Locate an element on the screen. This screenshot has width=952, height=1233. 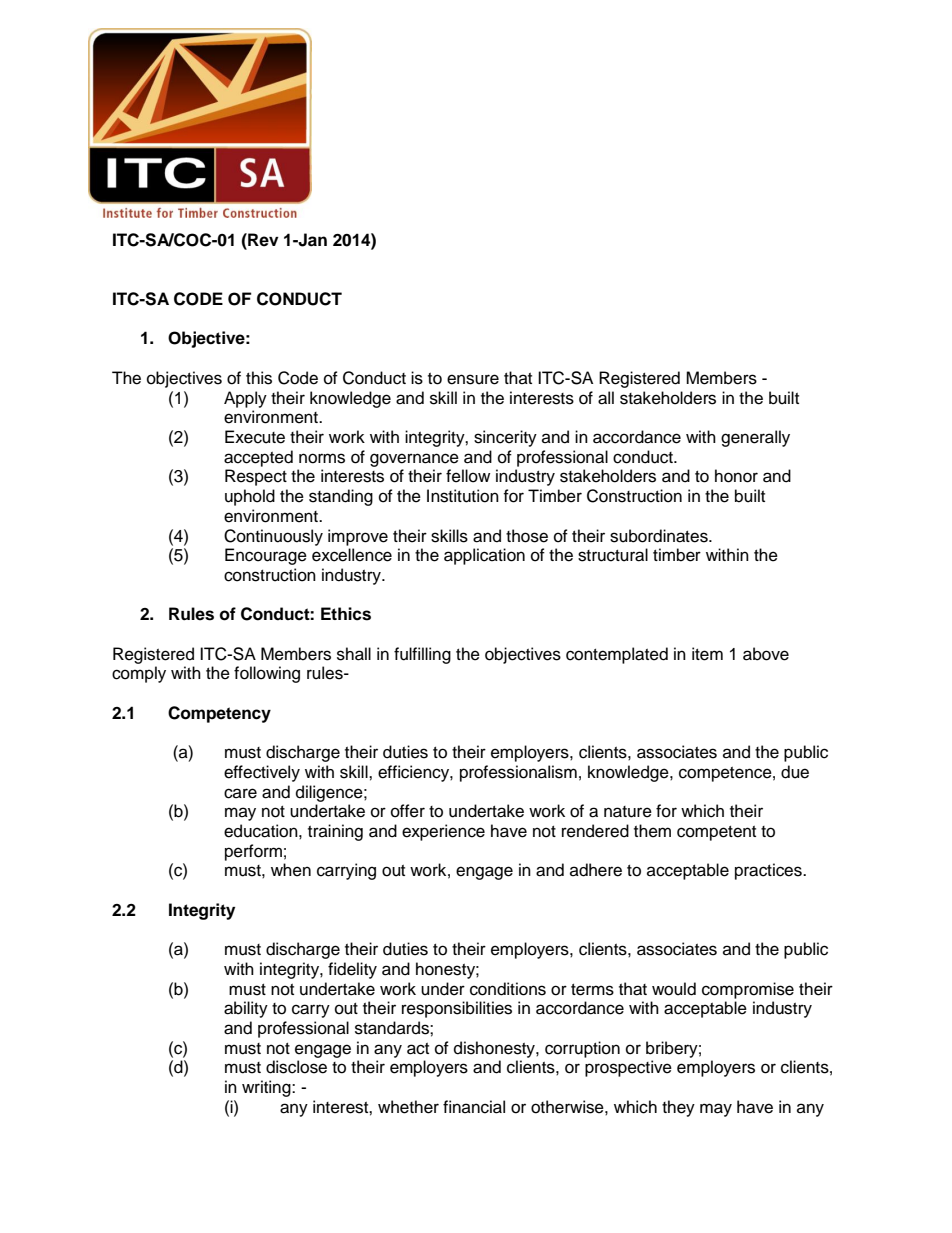
following is located at coordinates (267, 674).
